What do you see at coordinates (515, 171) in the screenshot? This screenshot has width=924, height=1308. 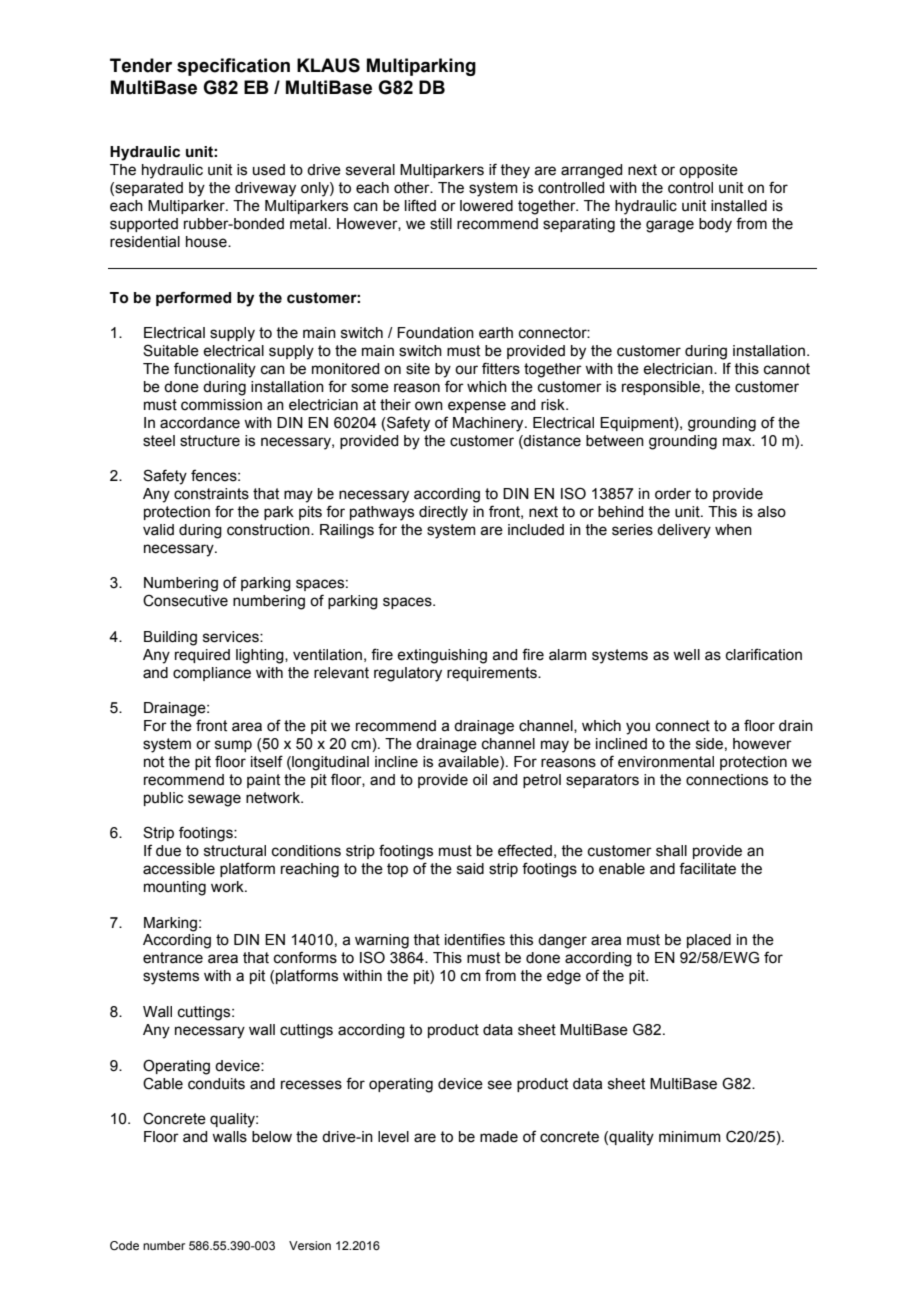 I see `they` at bounding box center [515, 171].
